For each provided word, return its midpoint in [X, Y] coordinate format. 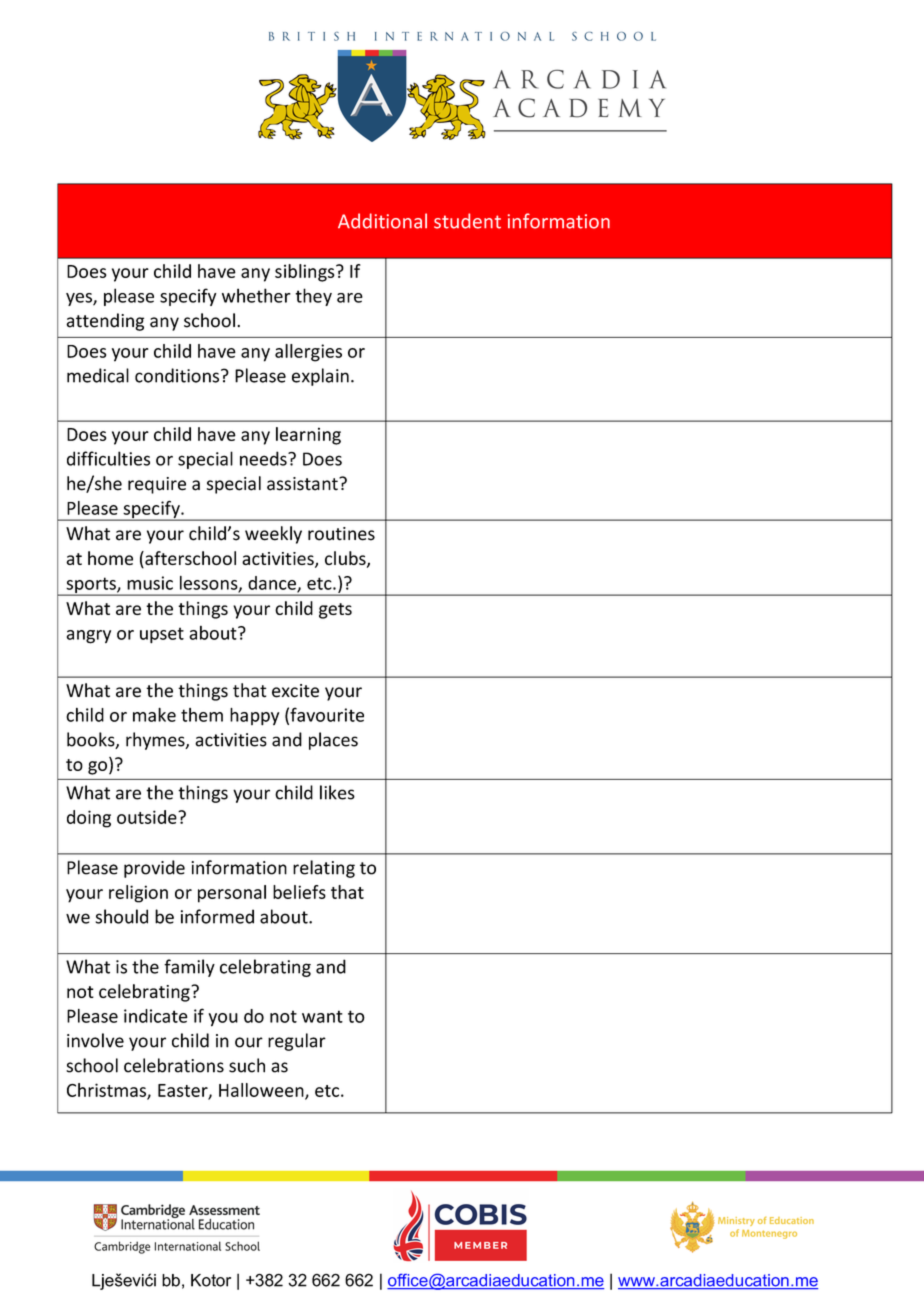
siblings [306, 273]
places [333, 741]
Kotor [211, 1280]
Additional [382, 221]
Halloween [262, 1091]
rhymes [156, 741]
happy [254, 717]
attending [105, 322]
